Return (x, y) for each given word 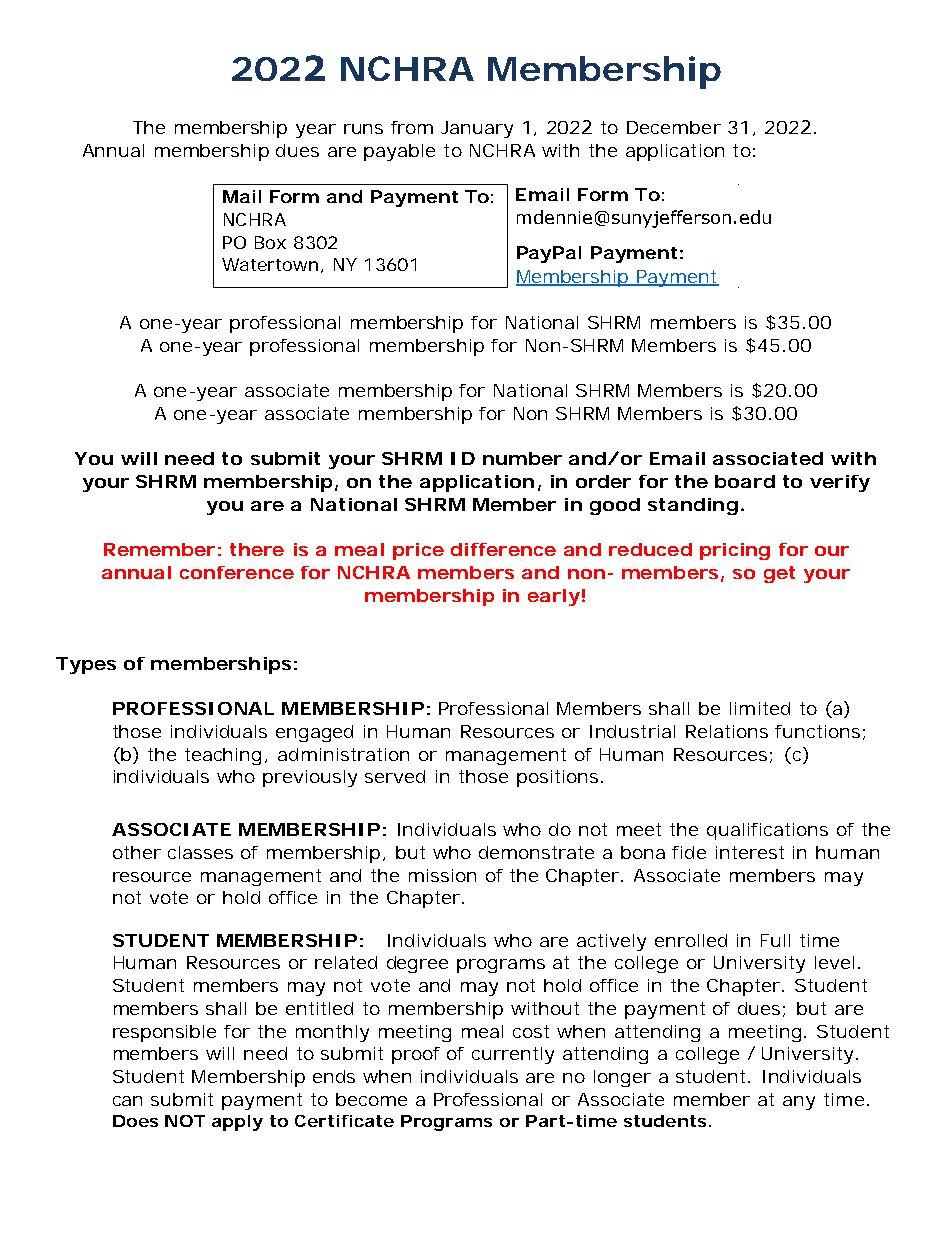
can (127, 1101)
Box (270, 242)
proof (416, 1055)
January (477, 129)
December (674, 127)
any (799, 1103)
